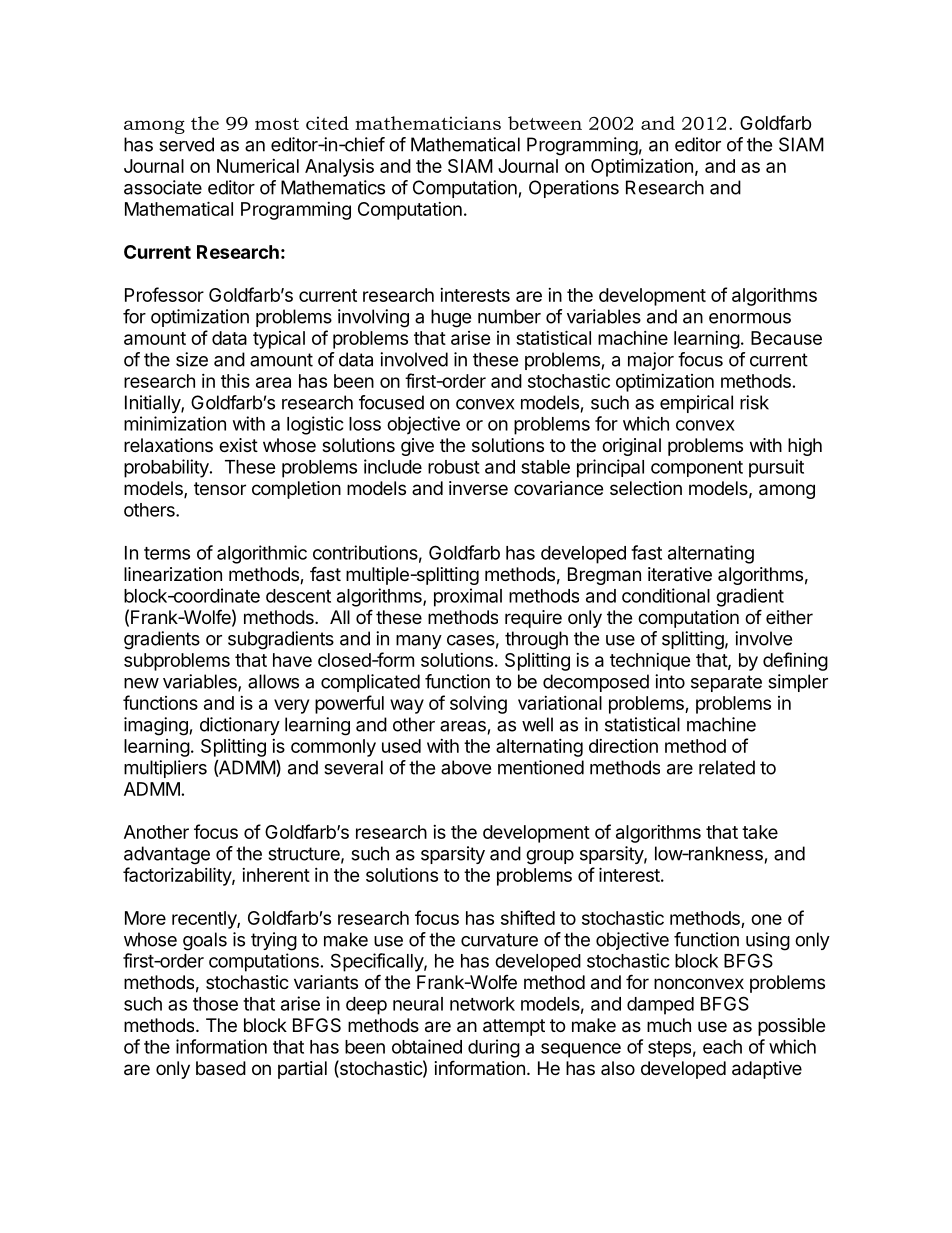  Describe the element at coordinates (167, 855) in the document. I see `advantage` at that location.
